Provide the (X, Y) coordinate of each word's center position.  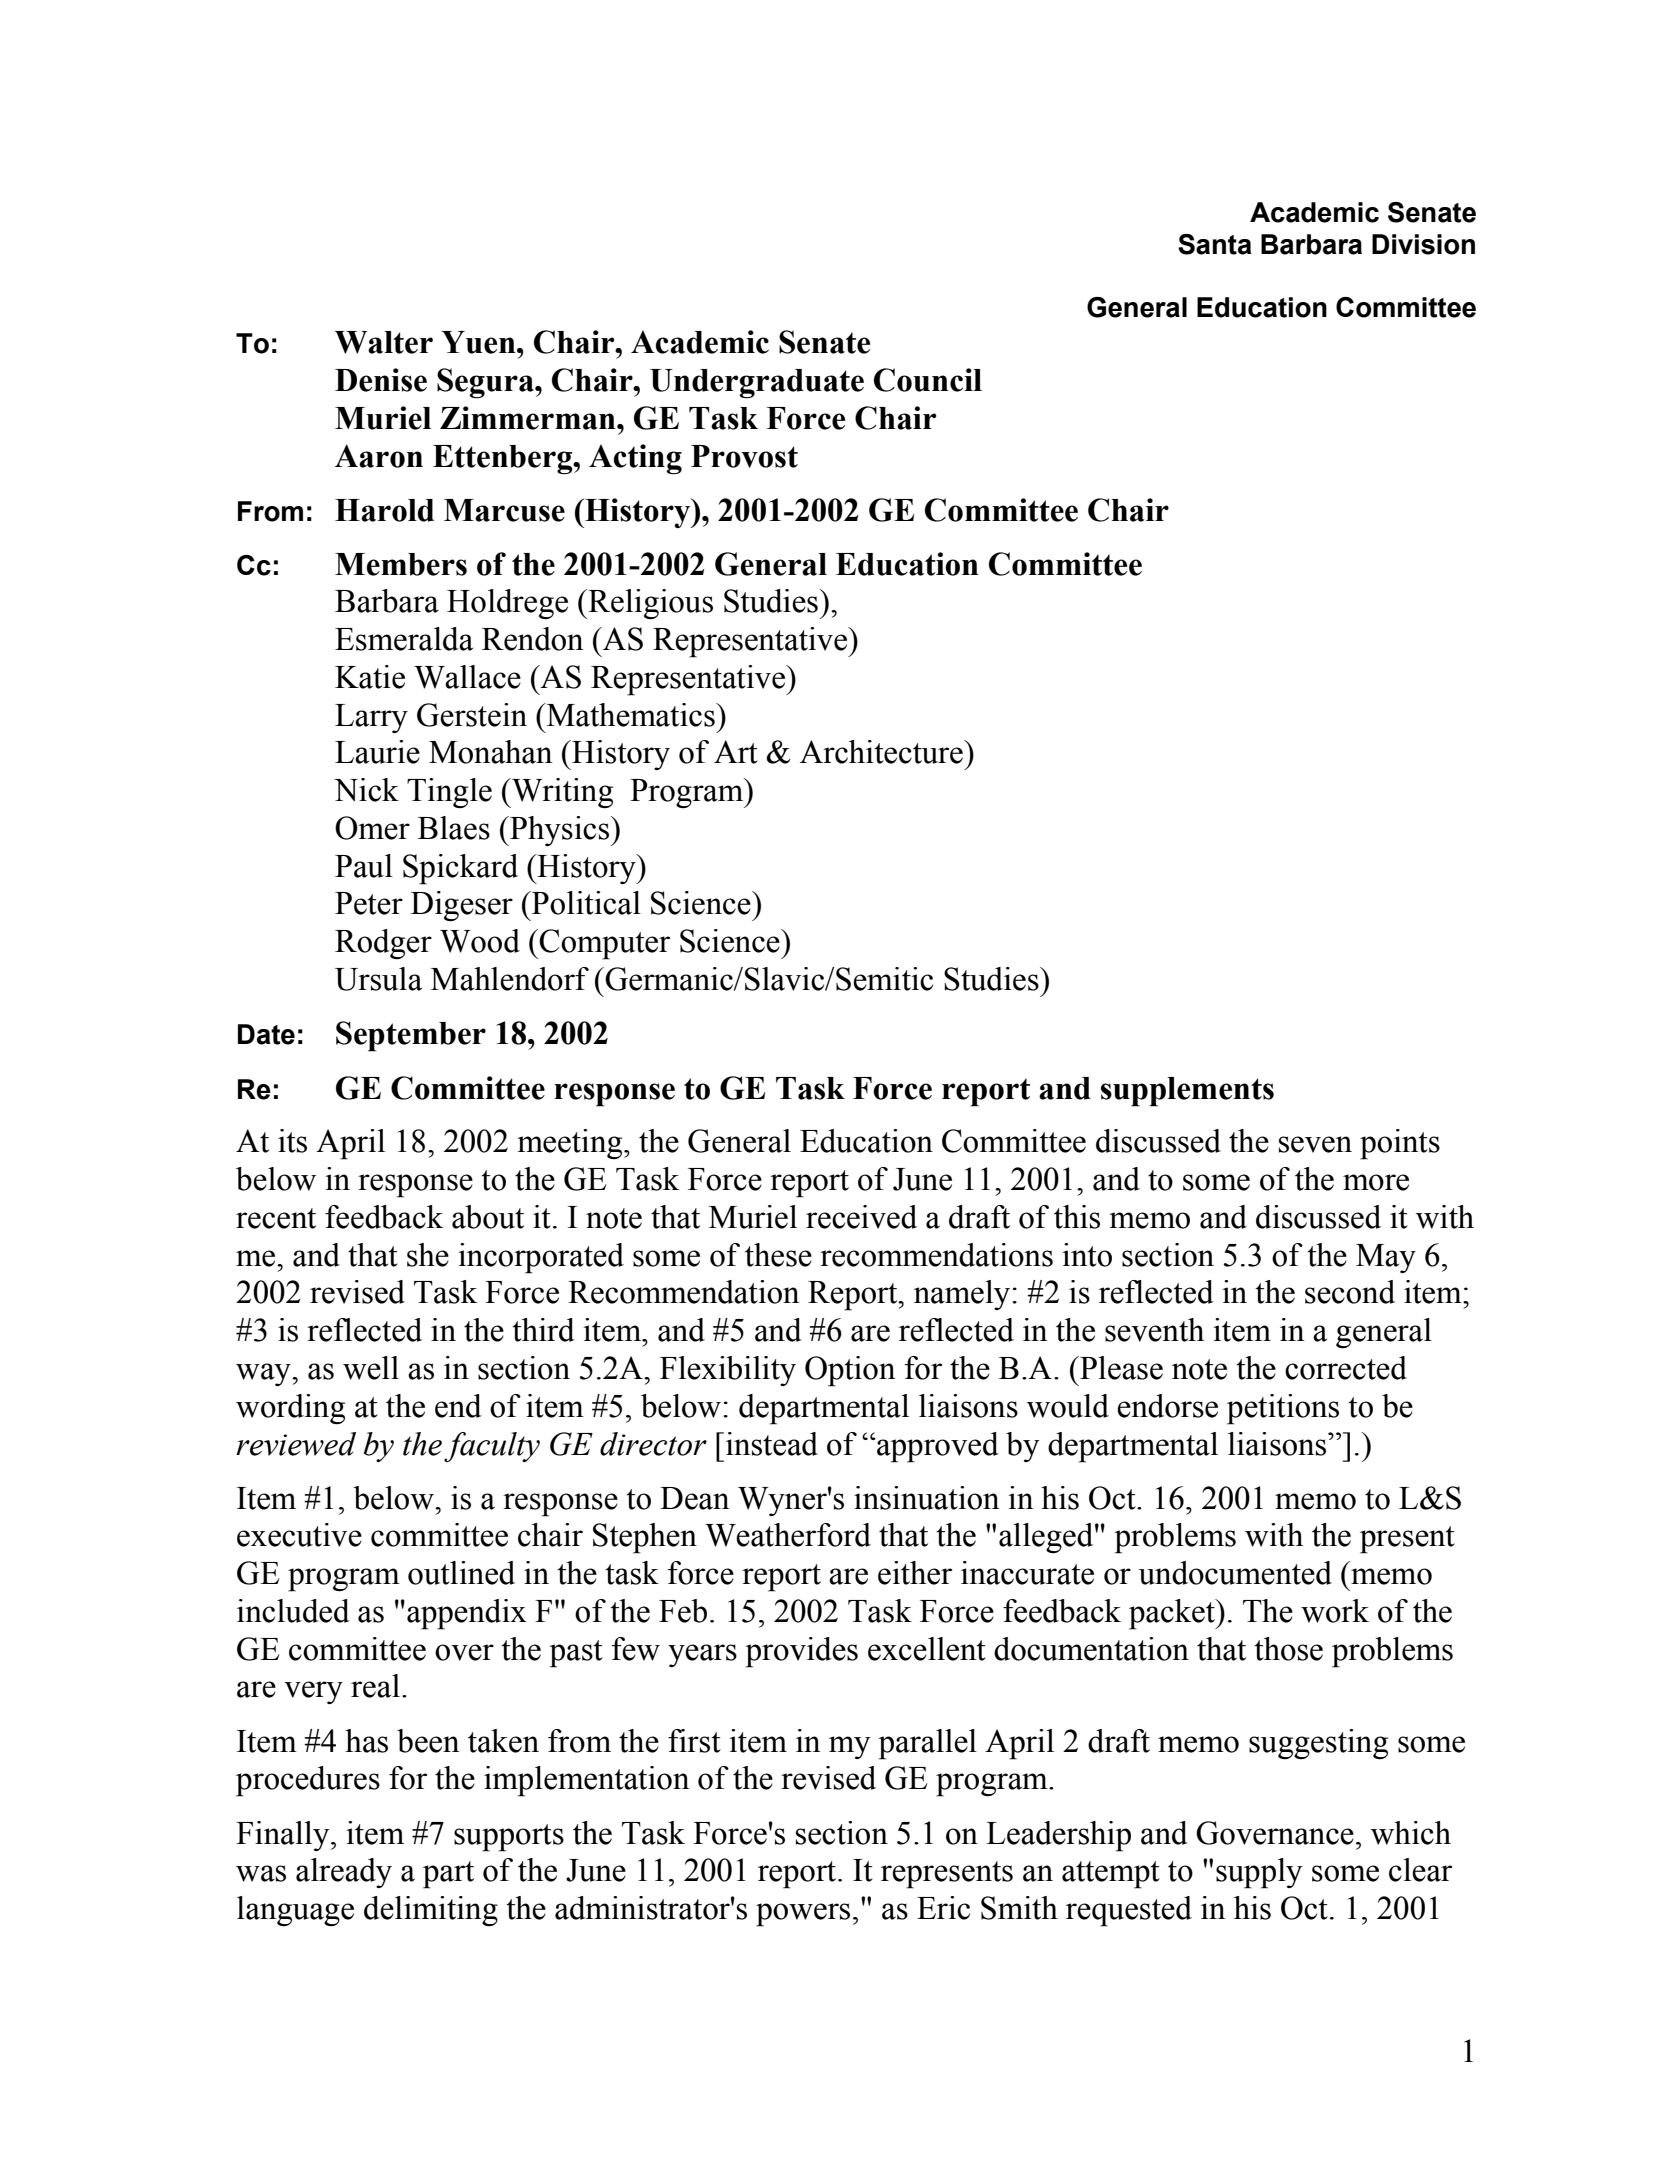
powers (803, 1915)
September (411, 1036)
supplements (1187, 1092)
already (344, 1873)
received (861, 1217)
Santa (1215, 244)
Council (928, 380)
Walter (384, 342)
